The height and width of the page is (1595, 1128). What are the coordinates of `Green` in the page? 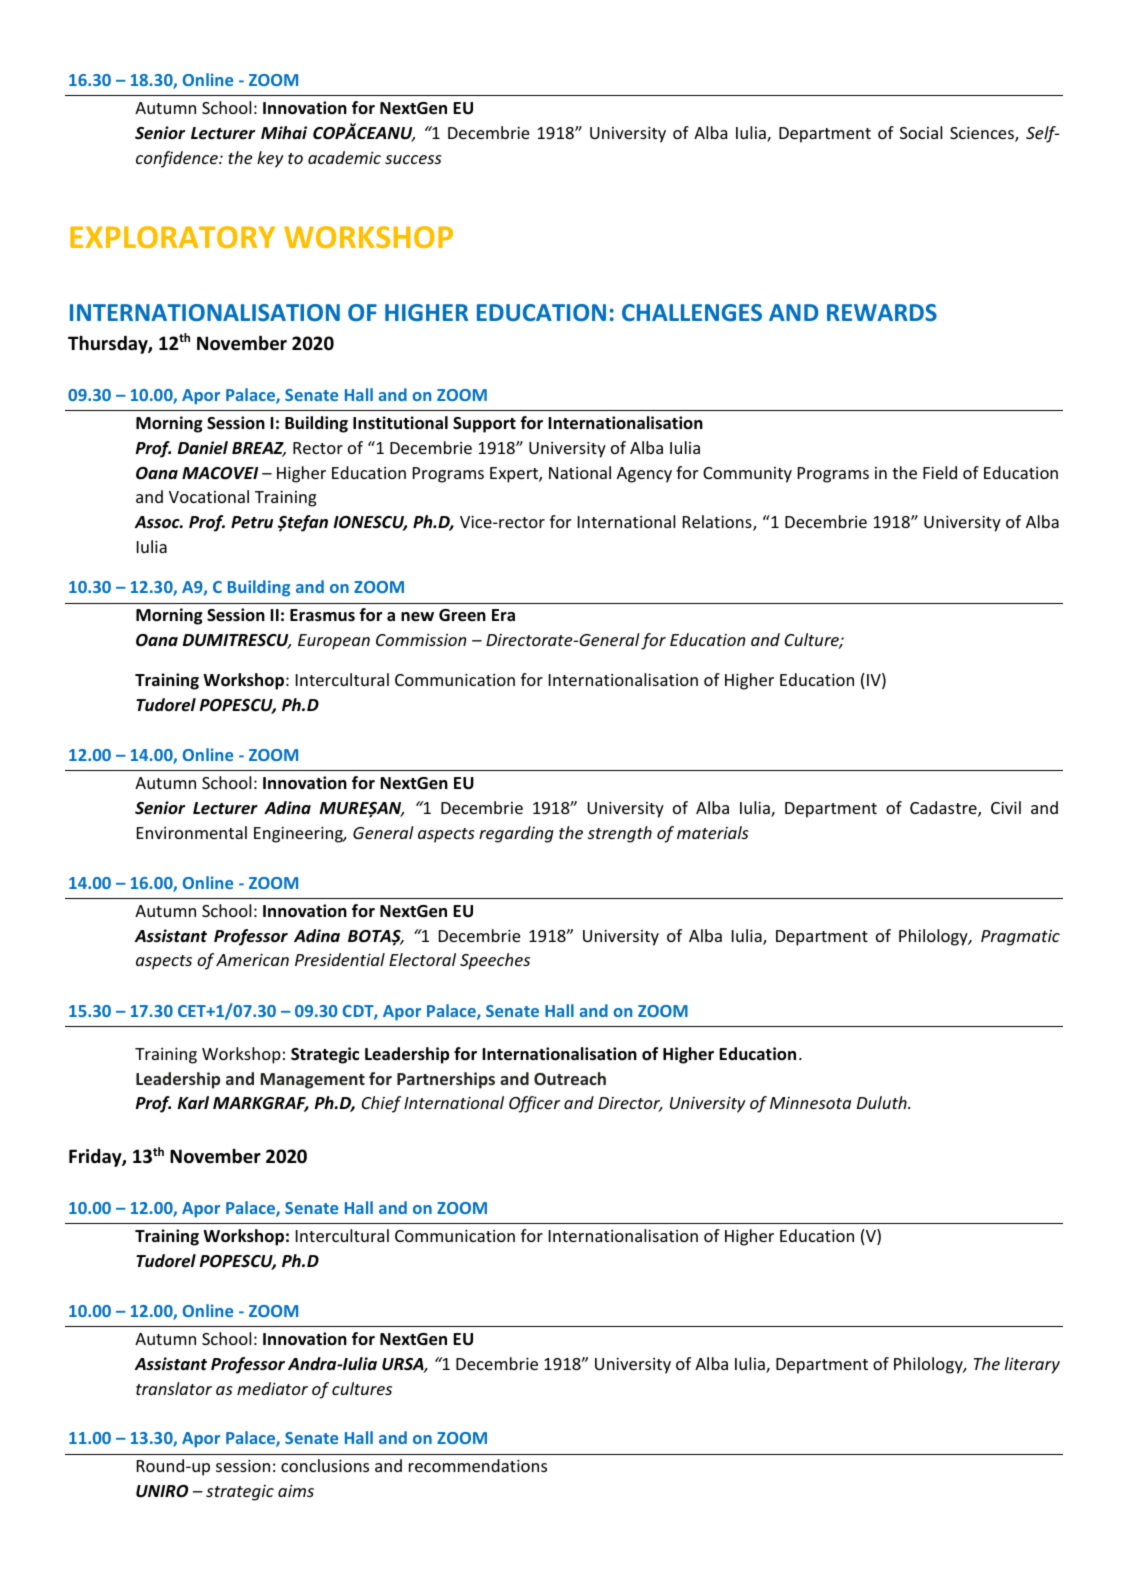 It's located at (462, 615).
